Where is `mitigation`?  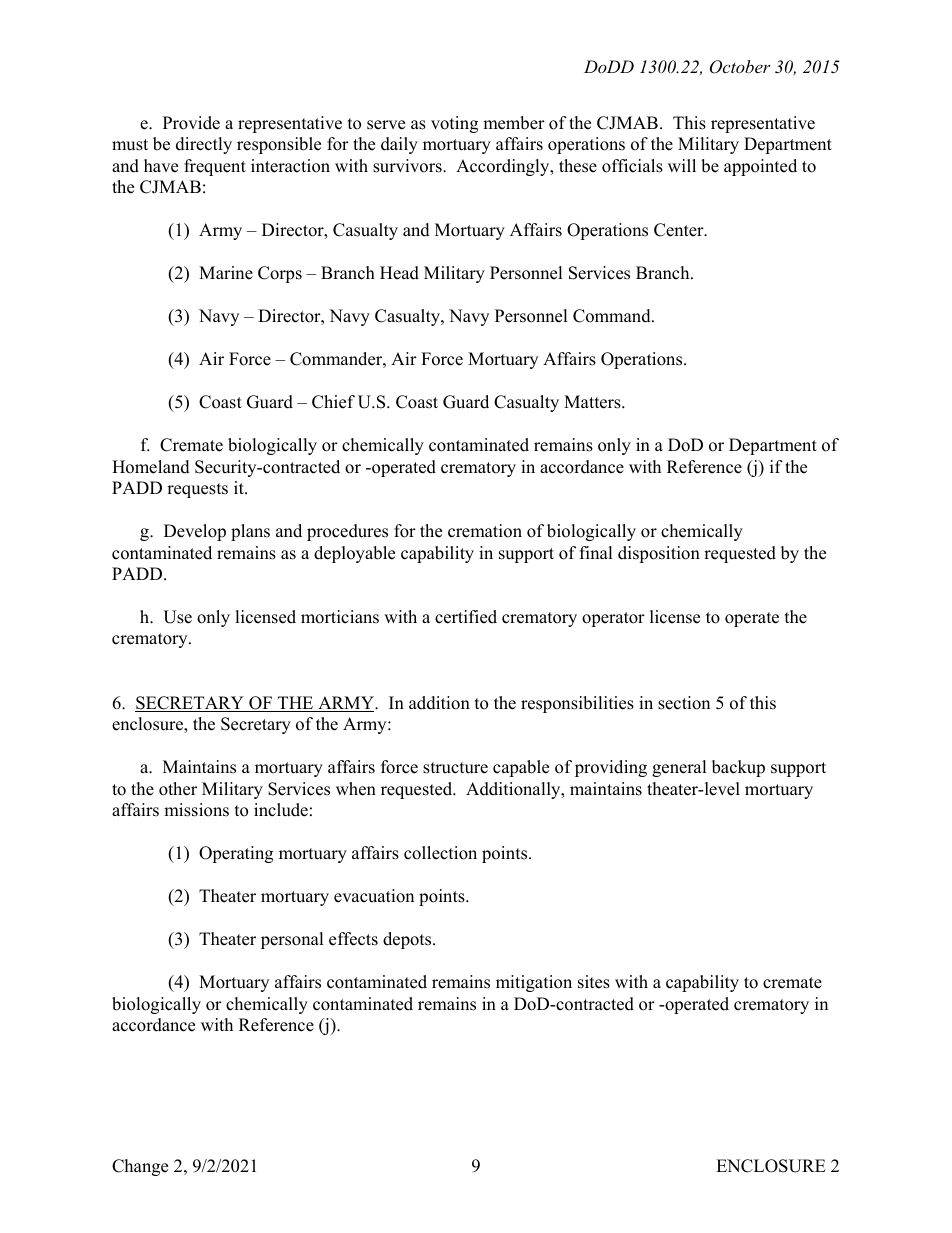 mitigation is located at coordinates (534, 983).
